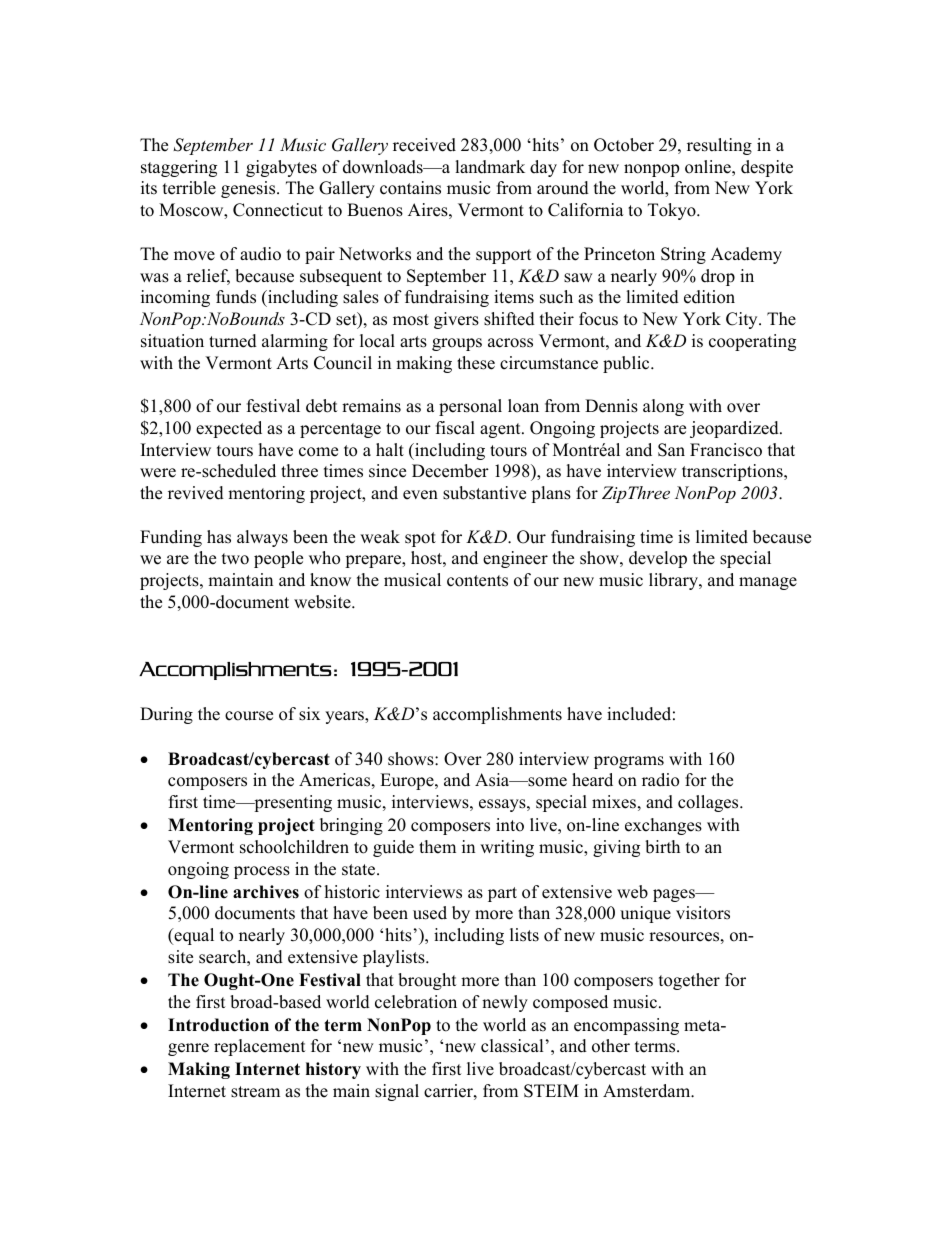 Image resolution: width=952 pixels, height=1233 pixels. Describe the element at coordinates (719, 146) in the screenshot. I see `resulting` at that location.
